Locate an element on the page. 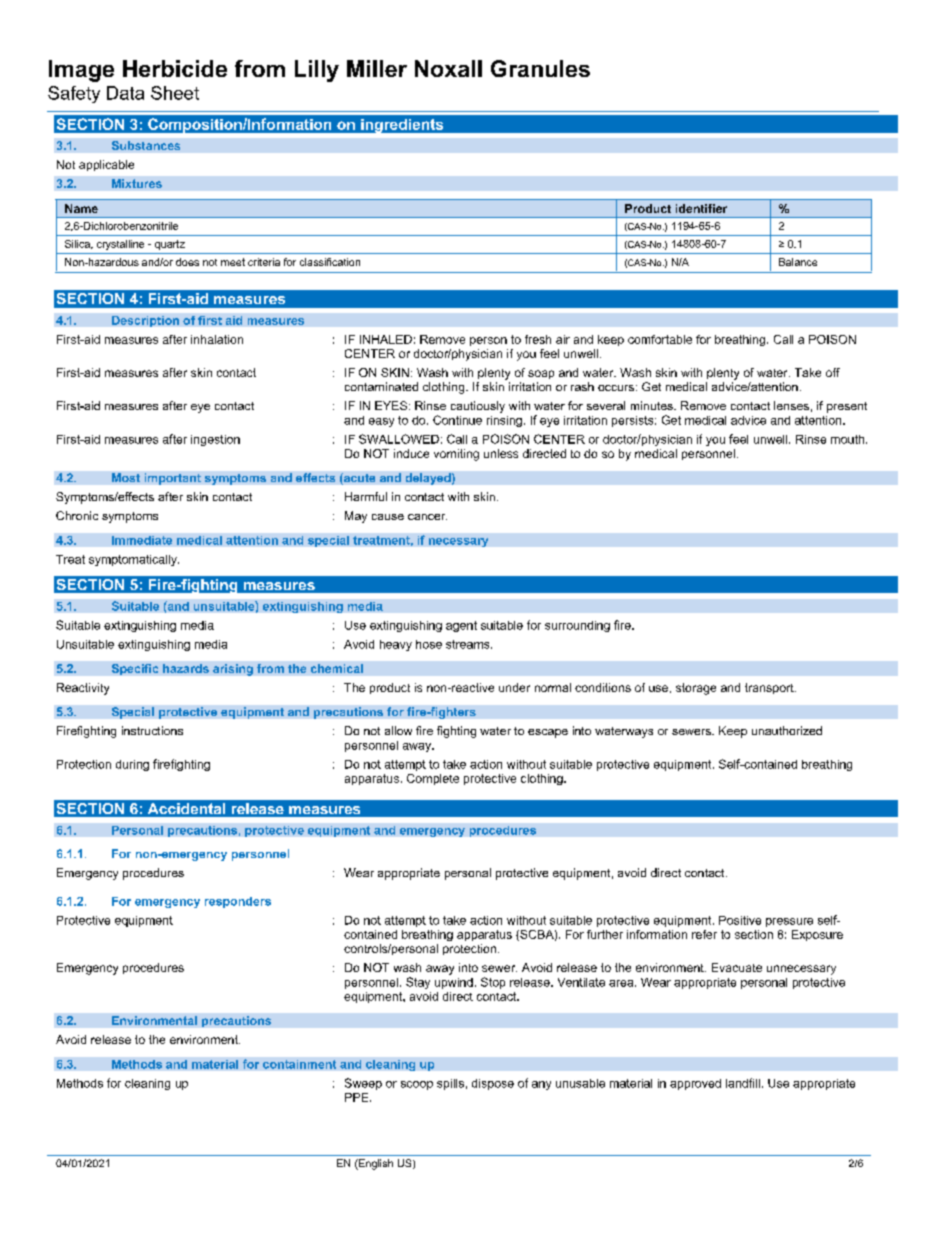  present is located at coordinates (847, 407).
